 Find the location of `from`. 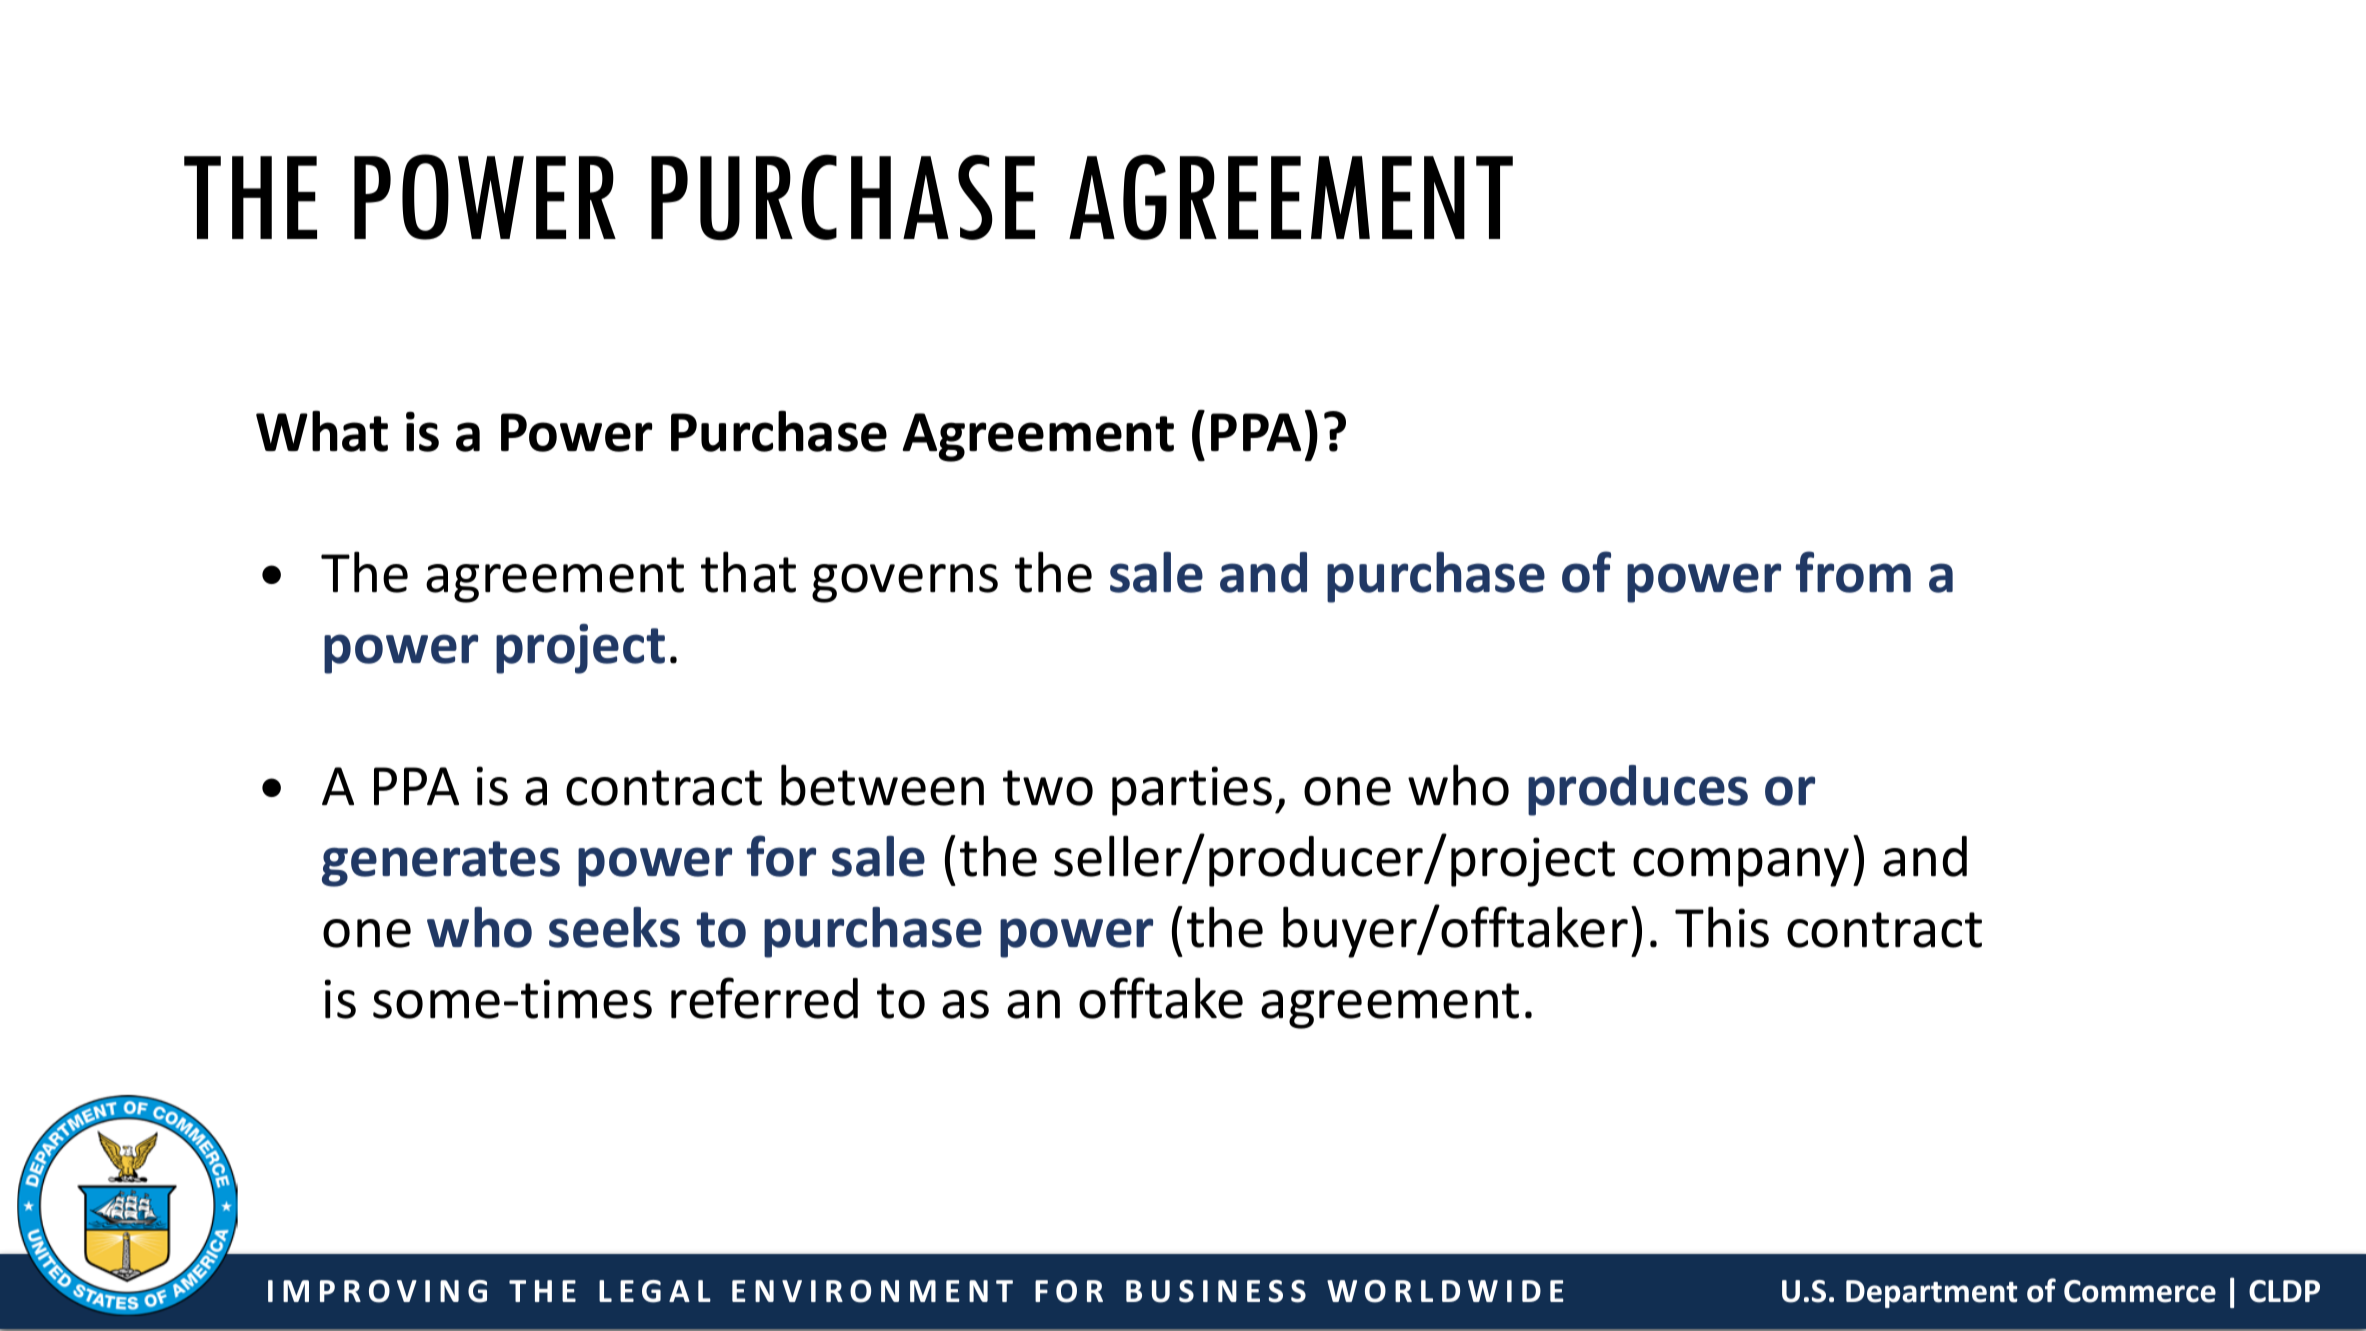

from is located at coordinates (1853, 572).
